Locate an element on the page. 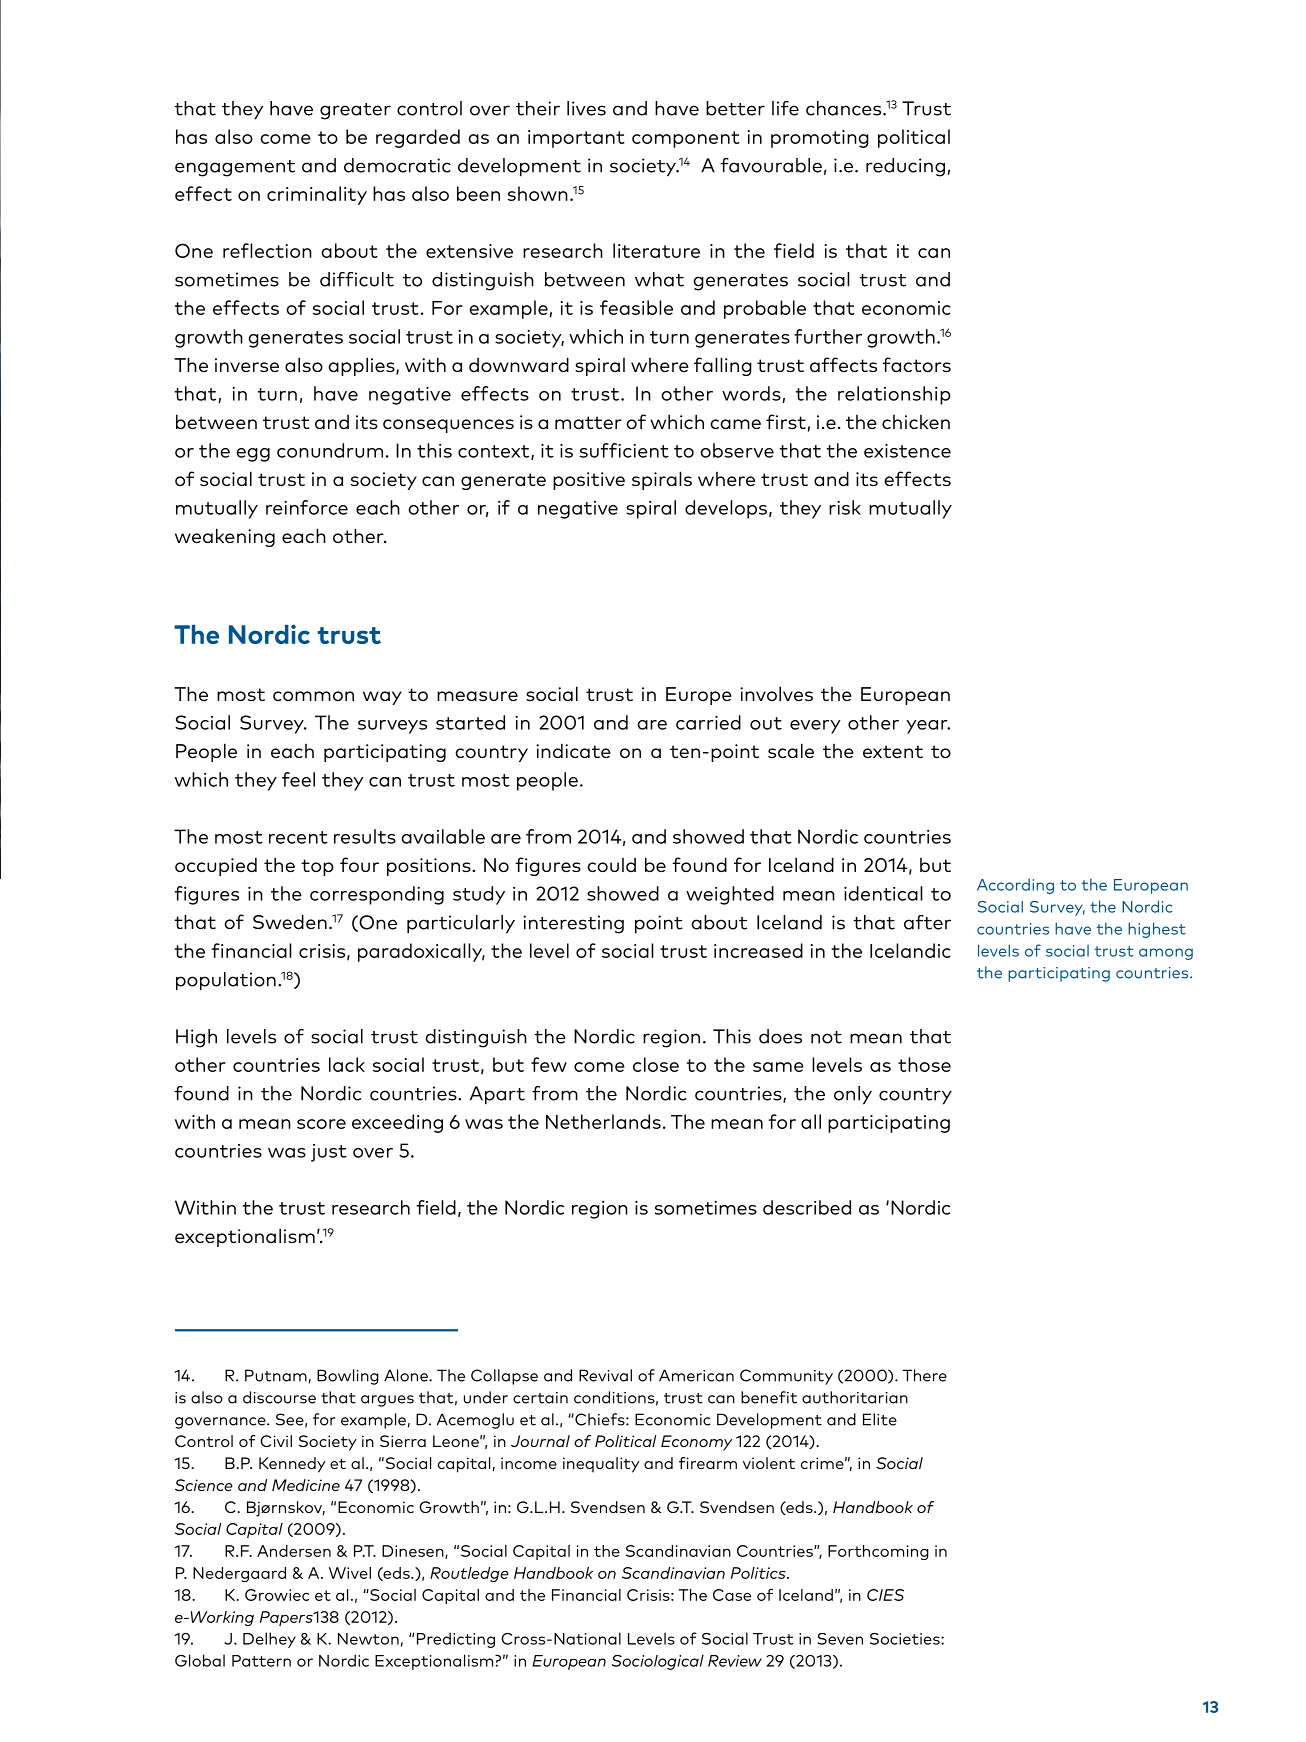  reinforce is located at coordinates (307, 507).
